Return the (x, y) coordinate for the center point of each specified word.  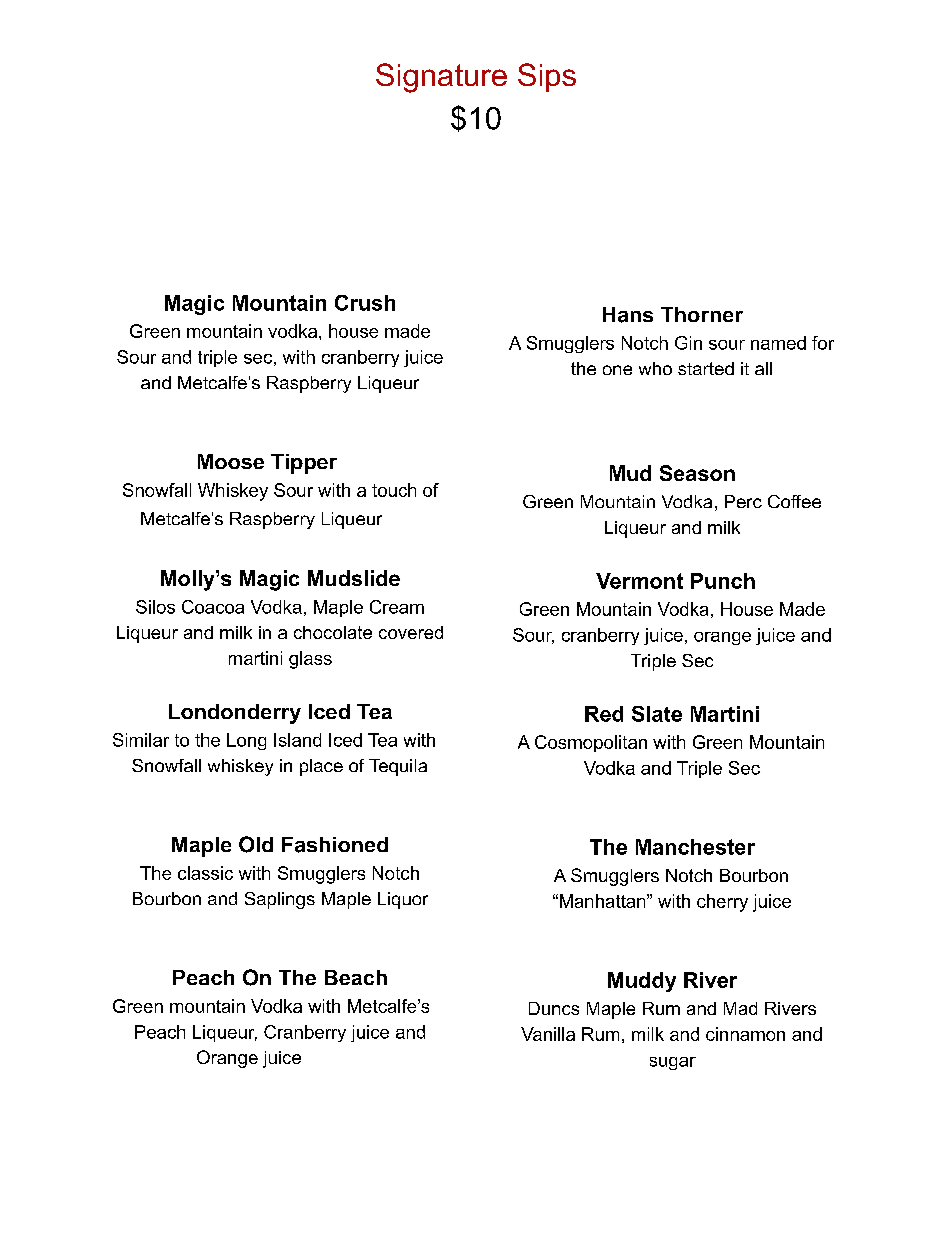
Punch (723, 581)
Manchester (695, 847)
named (778, 343)
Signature (441, 78)
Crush (365, 303)
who (655, 368)
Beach (356, 977)
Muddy (642, 982)
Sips (547, 77)
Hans (628, 315)
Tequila (398, 767)
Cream (397, 607)
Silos (155, 607)
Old (256, 844)
